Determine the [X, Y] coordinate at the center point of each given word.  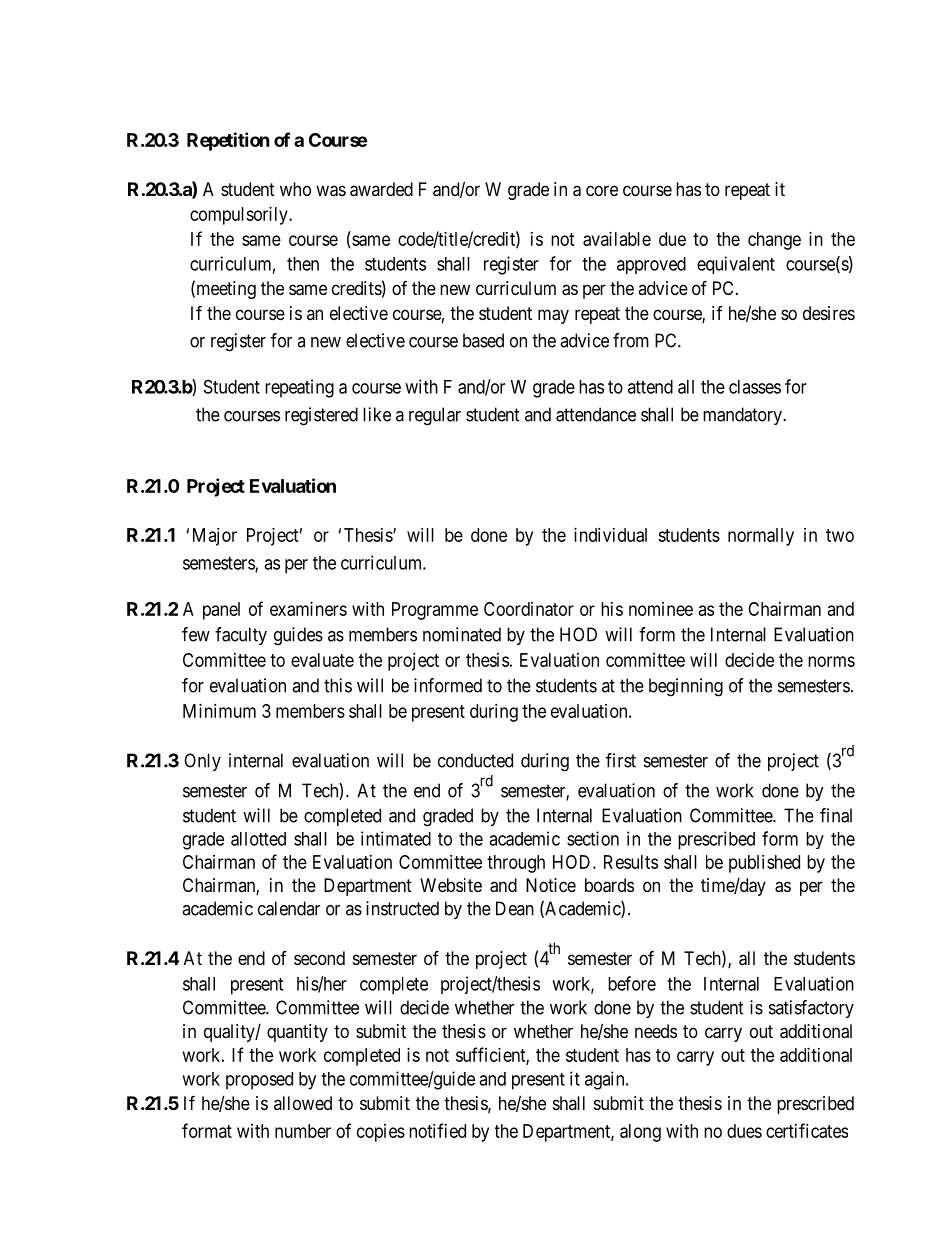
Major [215, 537]
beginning [686, 687]
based [483, 340]
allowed [303, 1103]
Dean [515, 908]
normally [761, 537]
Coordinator [529, 609]
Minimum [219, 711]
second [319, 958]
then [303, 264]
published [764, 864]
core [602, 190]
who [295, 189]
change [774, 241]
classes [755, 387]
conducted [475, 760]
